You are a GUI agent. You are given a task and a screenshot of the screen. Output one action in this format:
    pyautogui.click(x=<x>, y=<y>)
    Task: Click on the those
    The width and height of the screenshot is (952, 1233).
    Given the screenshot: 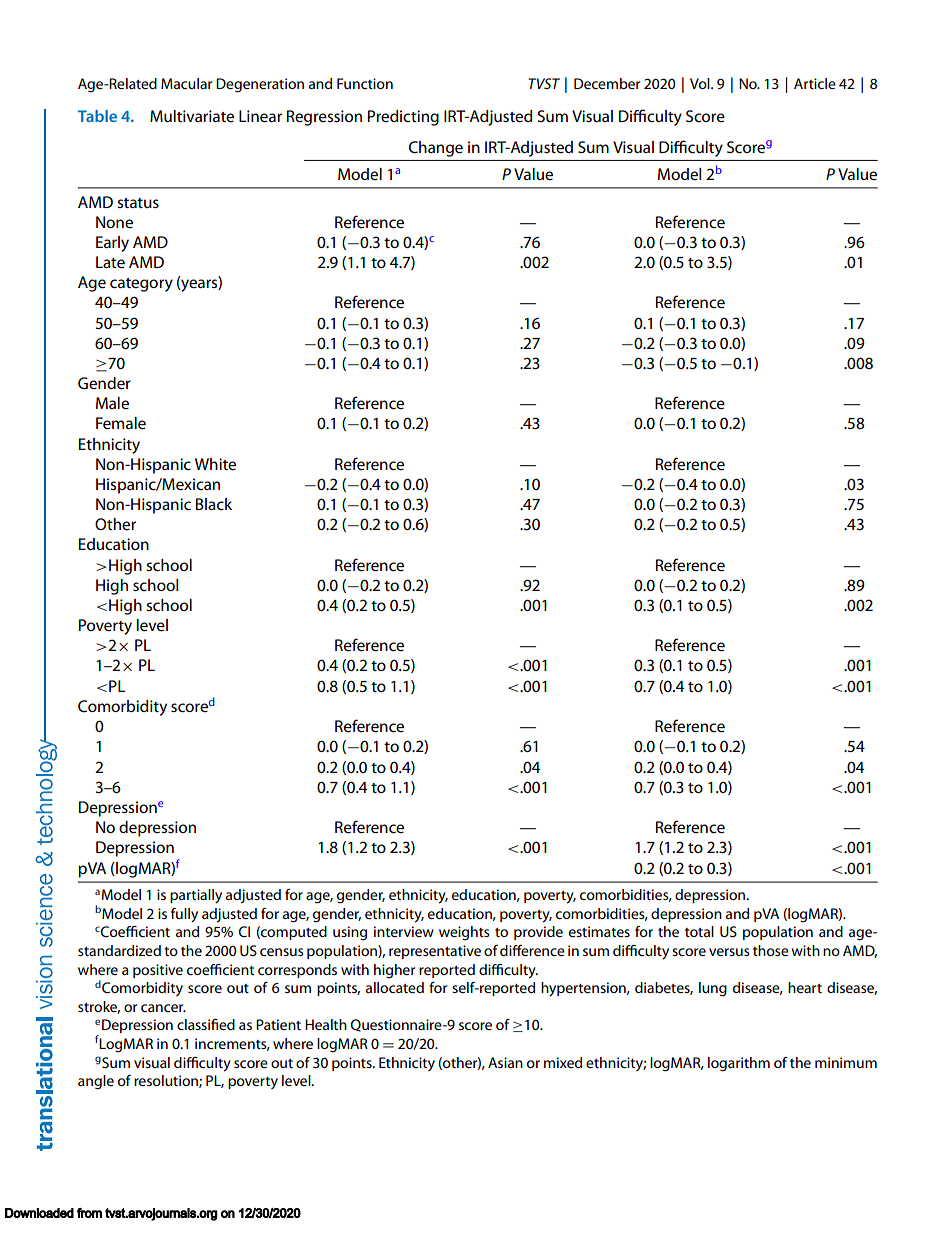 What is the action you would take?
    pyautogui.click(x=771, y=950)
